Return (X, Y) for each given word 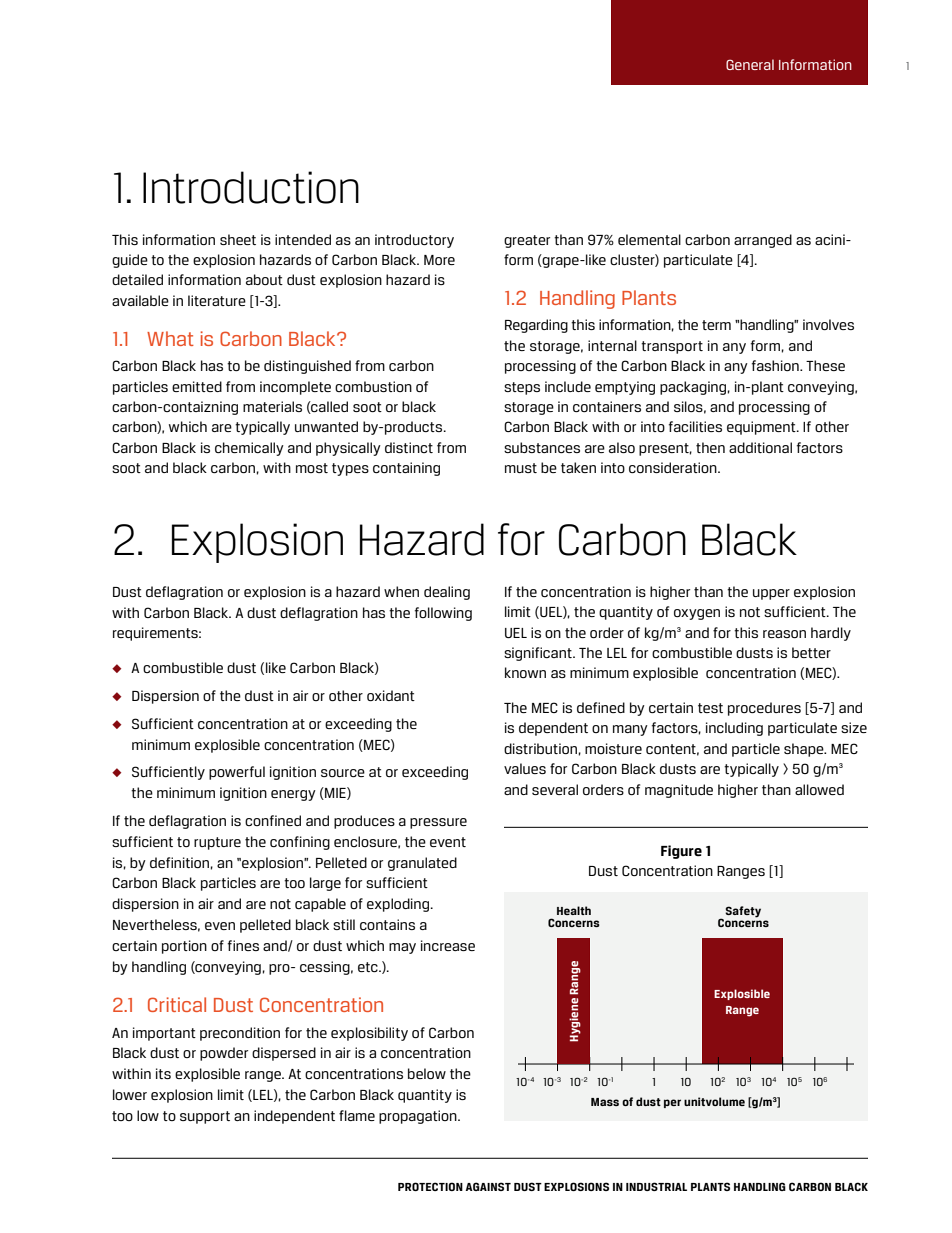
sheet (238, 239)
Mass (605, 1102)
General (750, 64)
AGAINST (488, 1186)
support (205, 1117)
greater (527, 241)
